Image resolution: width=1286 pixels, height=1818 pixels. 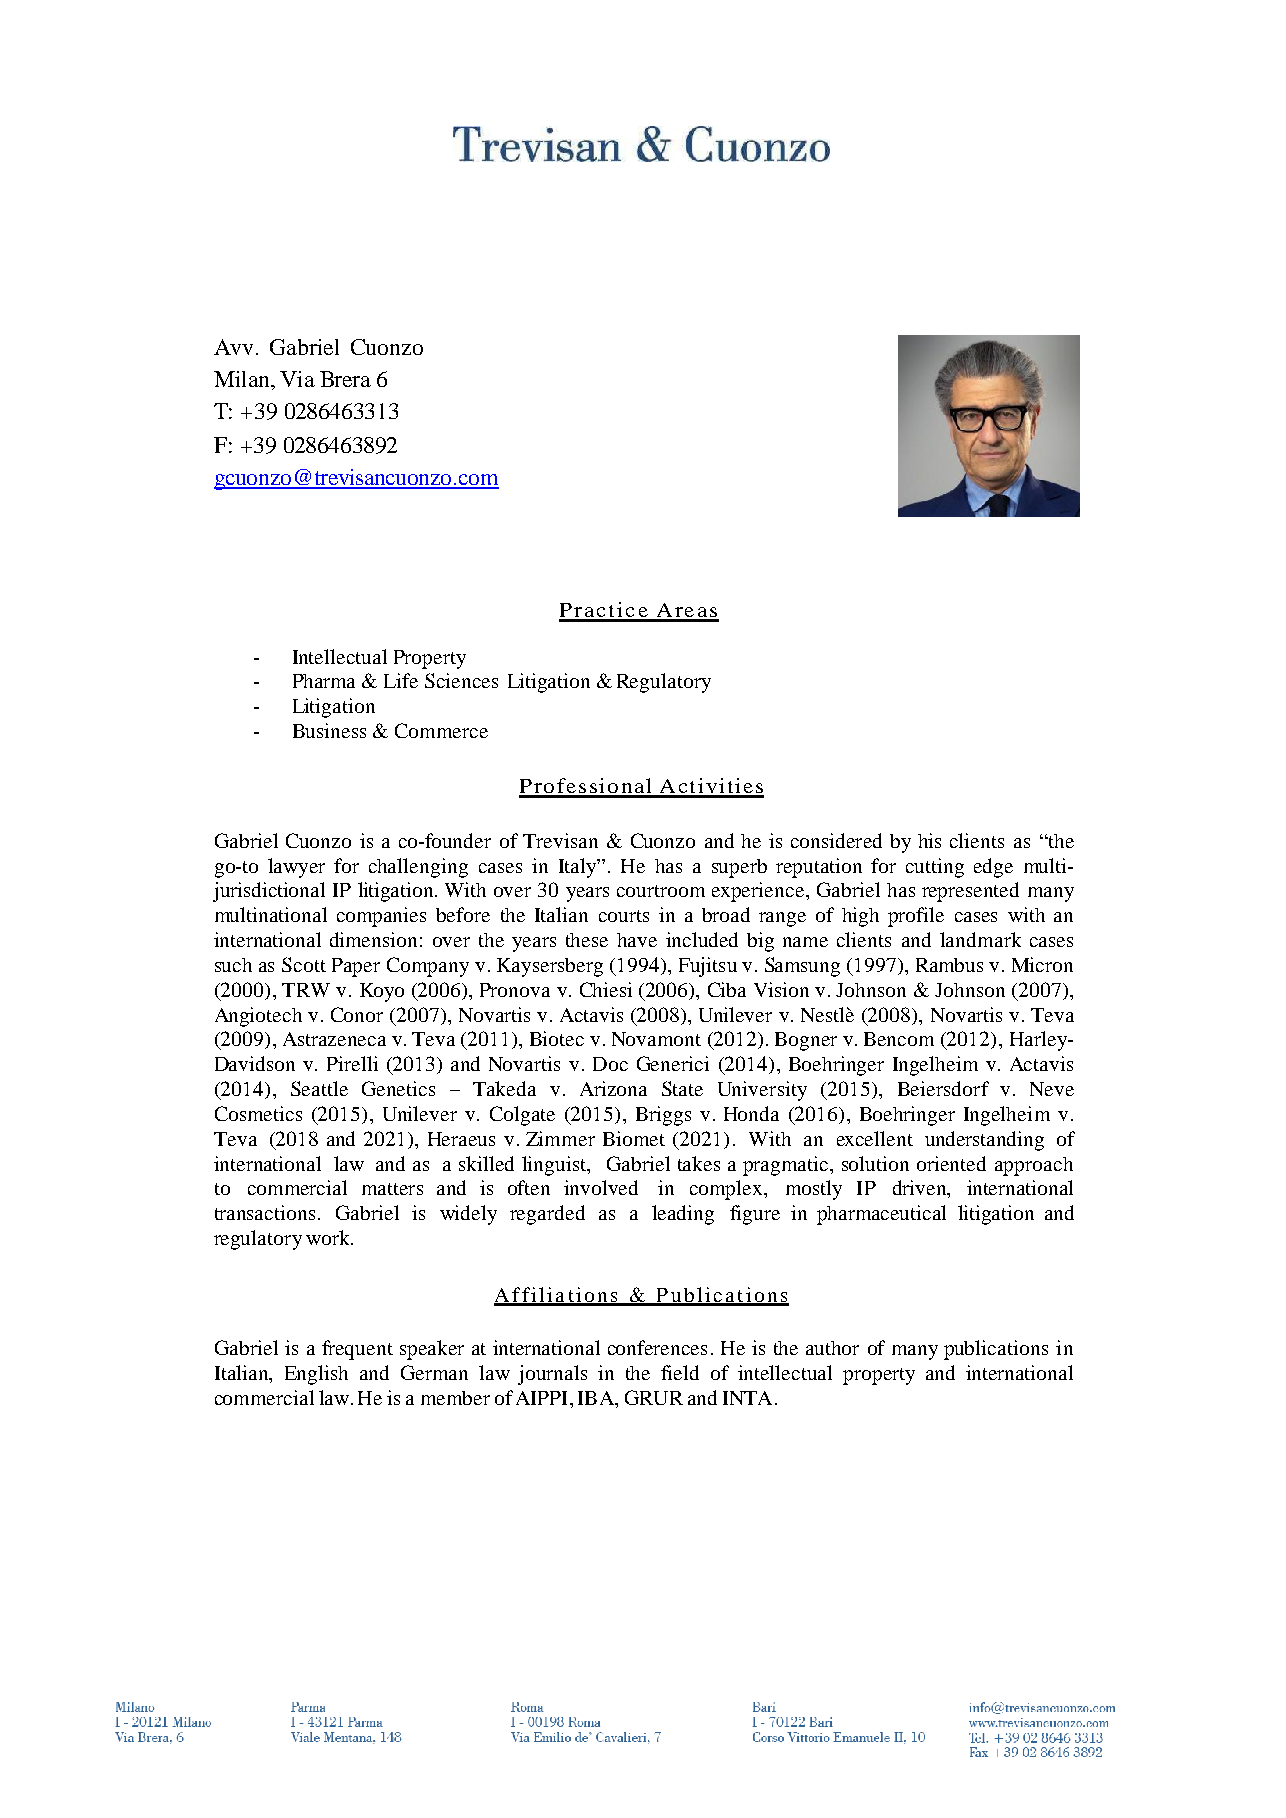 I want to click on Life, so click(x=401, y=680).
